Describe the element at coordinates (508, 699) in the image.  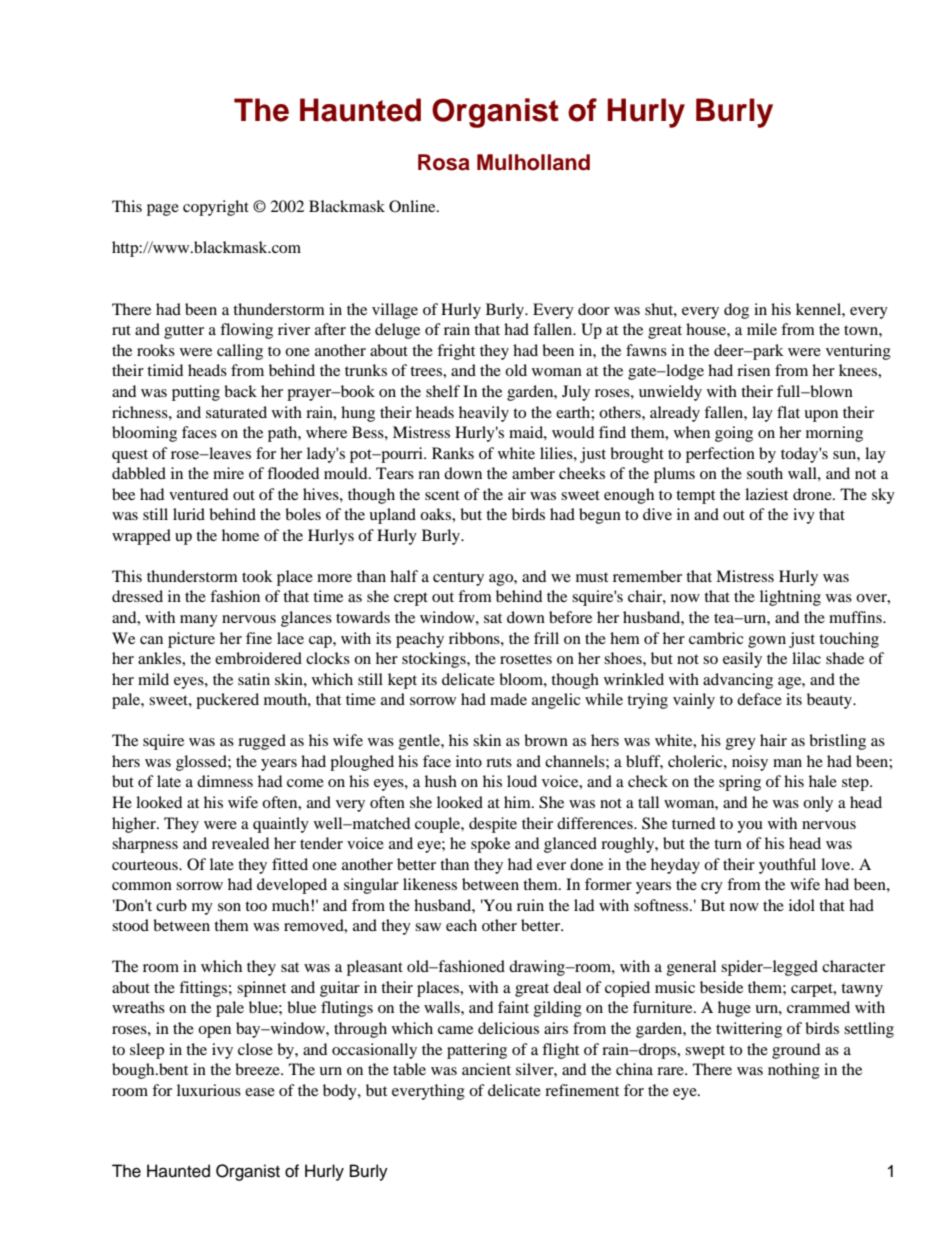
I see `made` at that location.
